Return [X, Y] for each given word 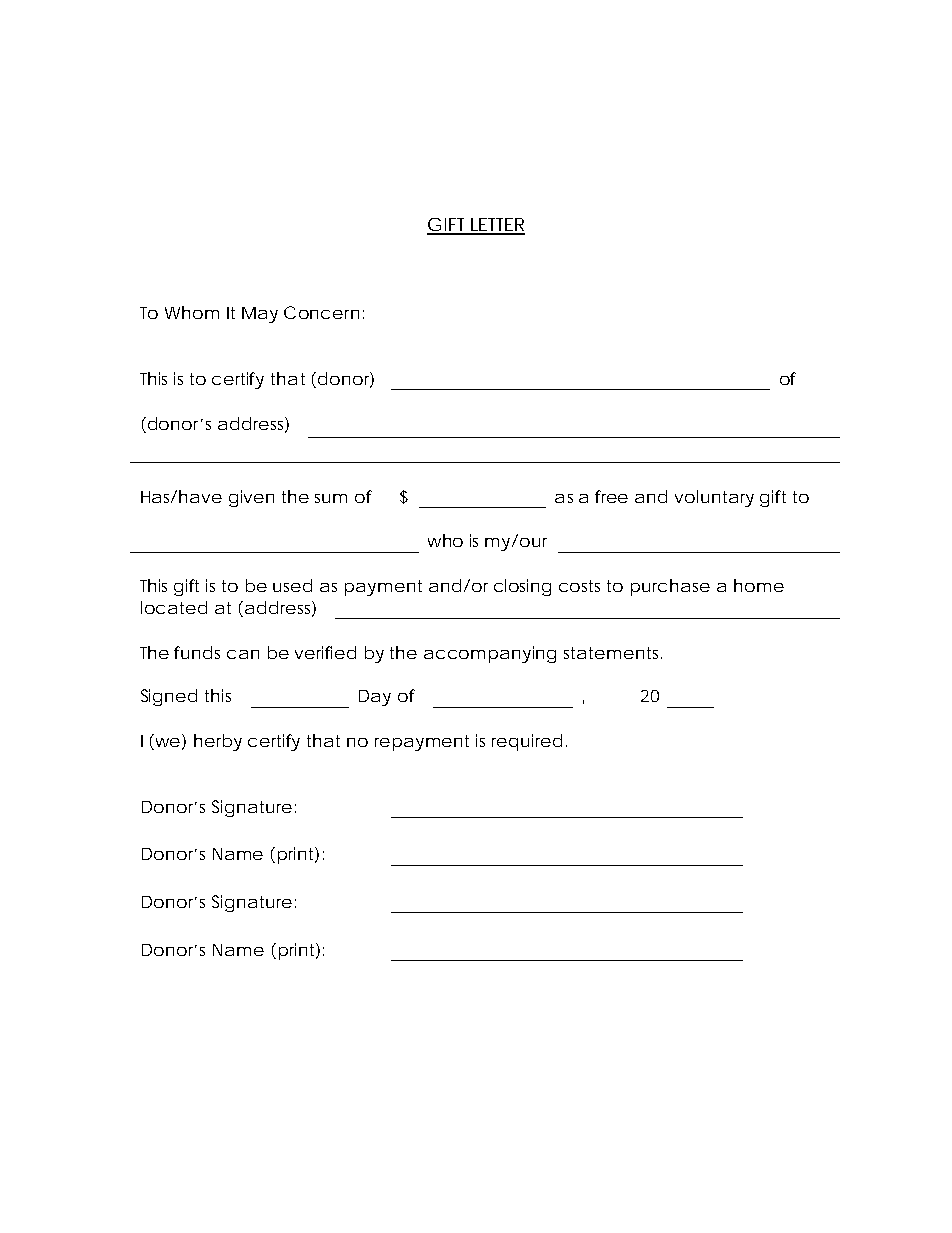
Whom [192, 312]
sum [331, 498]
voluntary [714, 498]
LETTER [497, 226]
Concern [321, 312]
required [527, 742]
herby [218, 742]
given [251, 498]
